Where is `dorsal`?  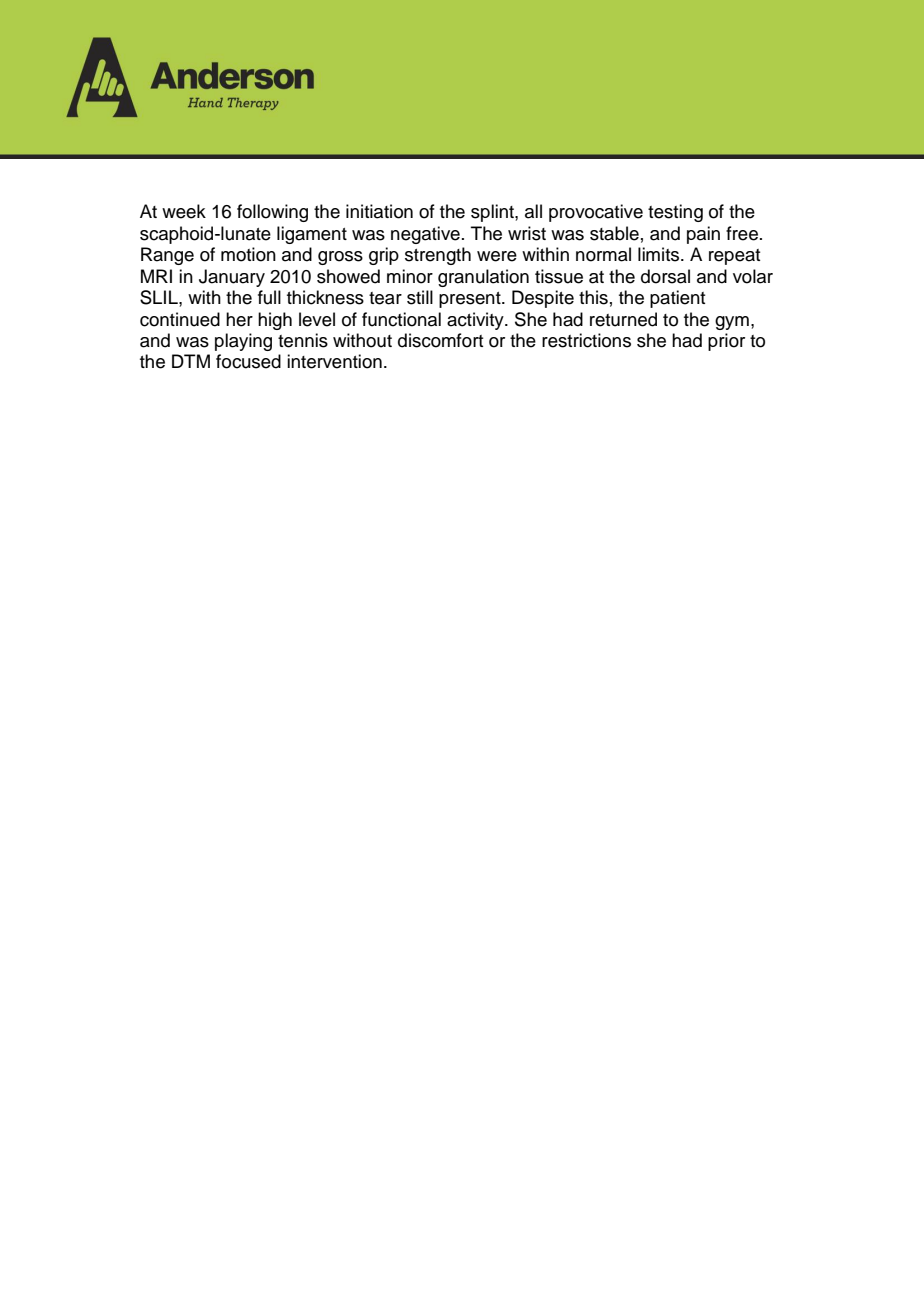 dorsal is located at coordinates (665, 276).
